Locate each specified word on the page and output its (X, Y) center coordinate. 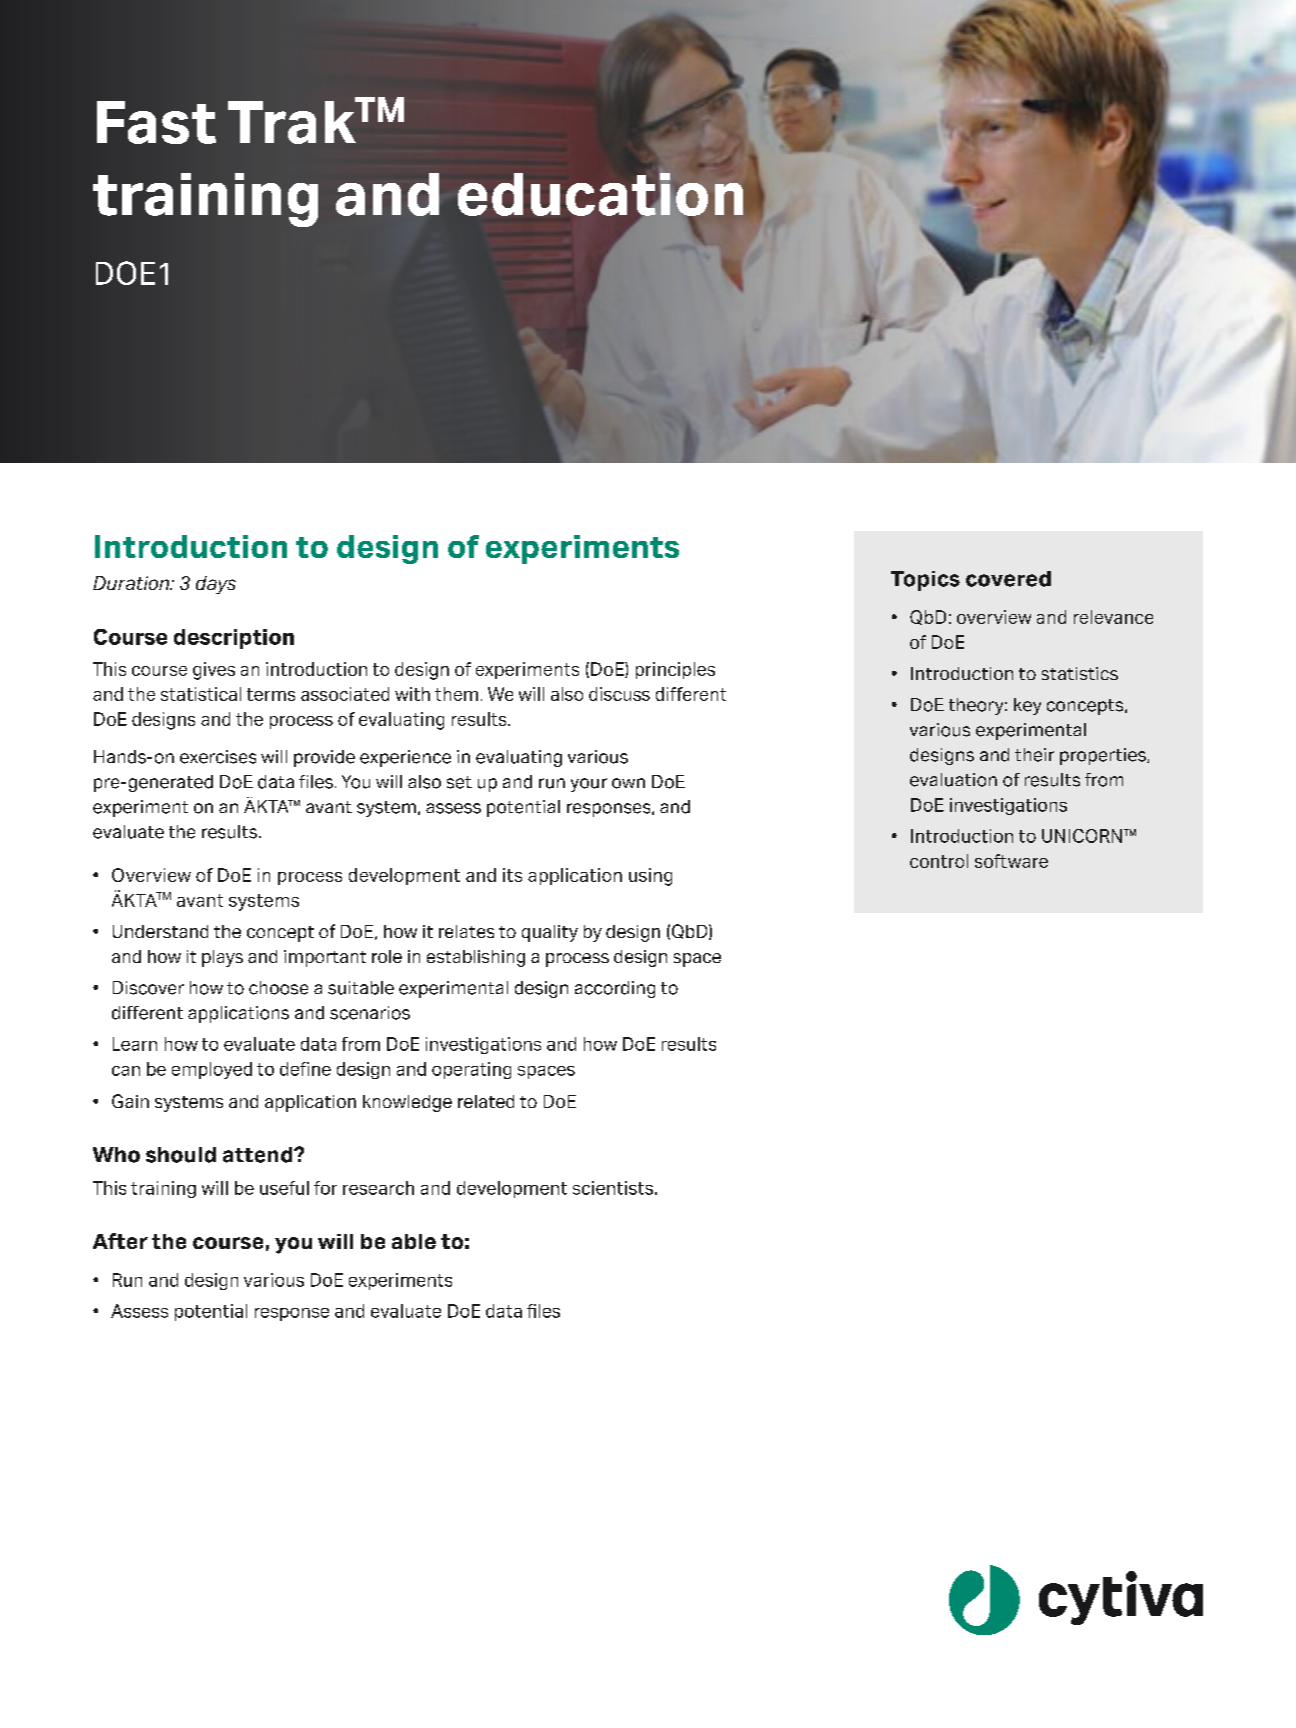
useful (284, 1188)
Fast (156, 122)
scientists (613, 1188)
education (600, 194)
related (486, 1101)
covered (1008, 579)
